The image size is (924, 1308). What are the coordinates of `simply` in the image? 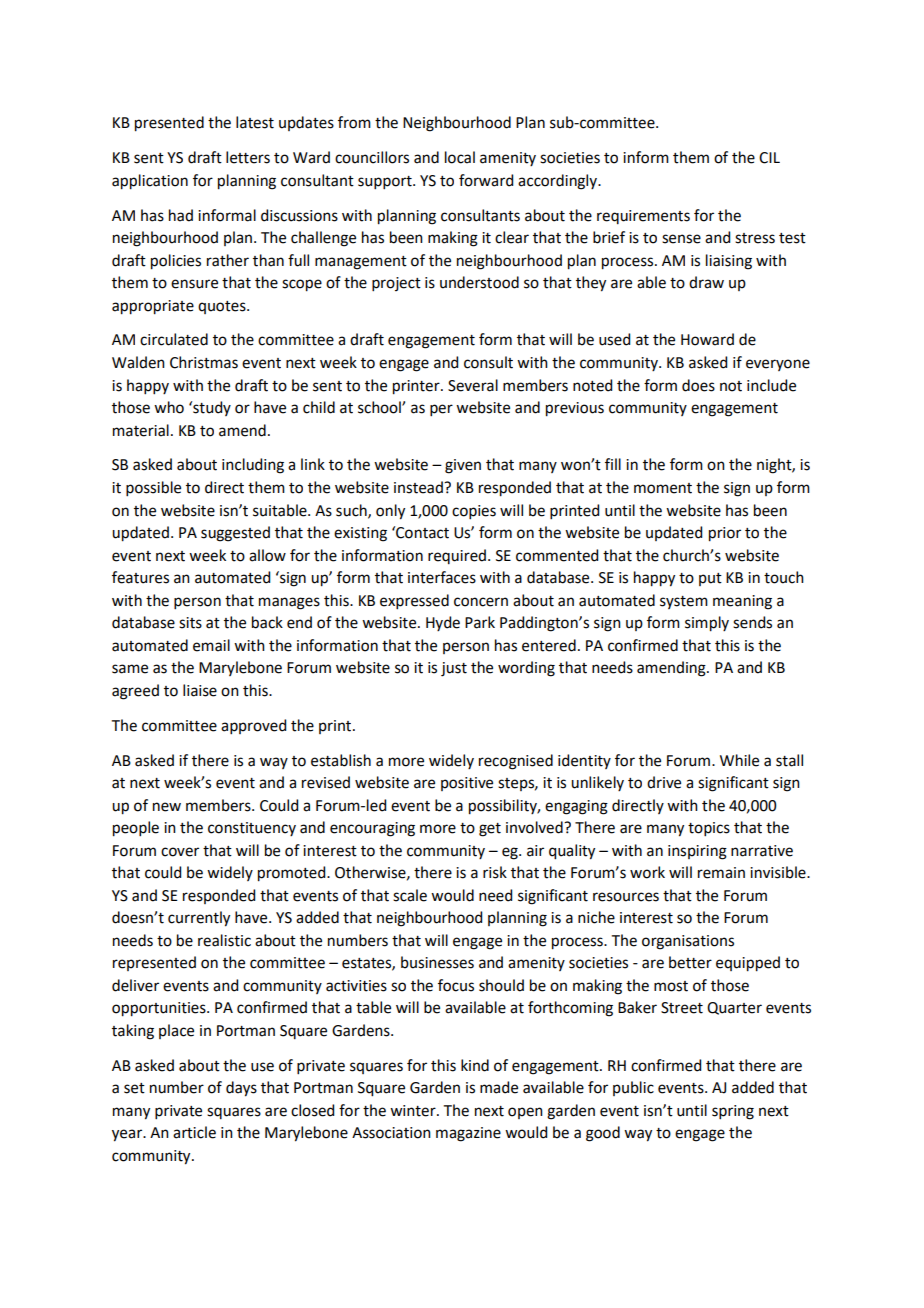 It's located at (707, 624).
